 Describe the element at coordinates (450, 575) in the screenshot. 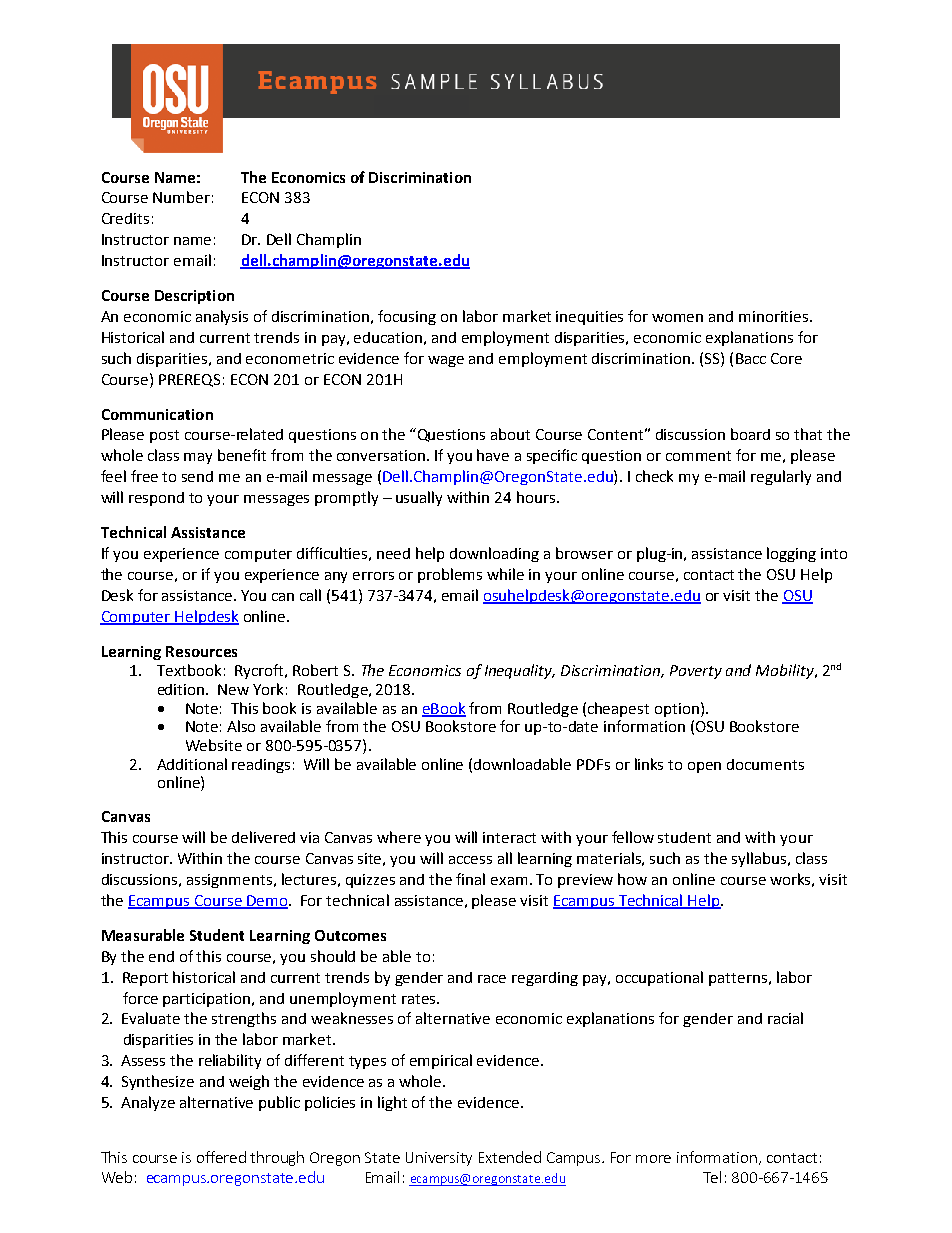

I see `problems` at that location.
